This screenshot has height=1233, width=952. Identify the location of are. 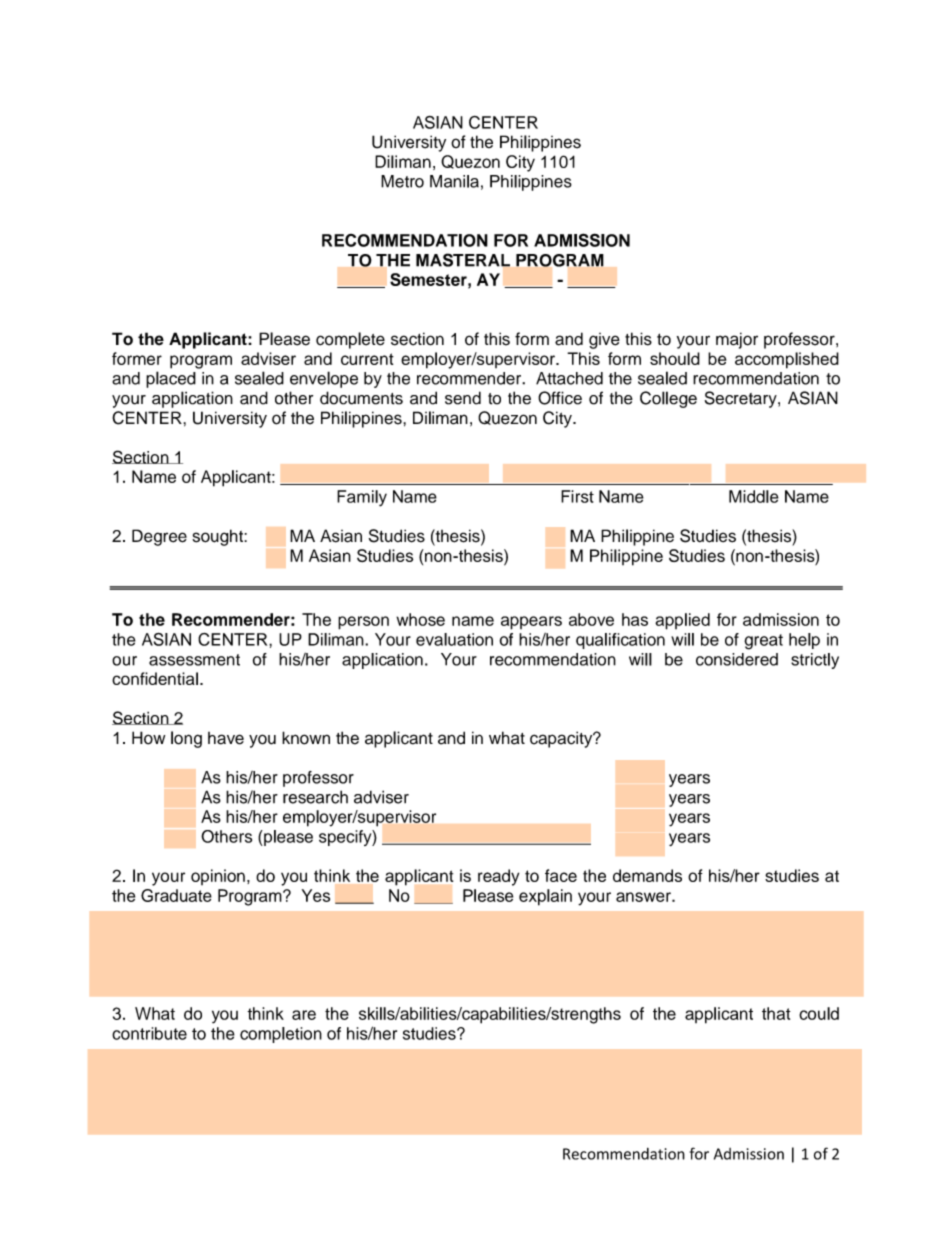
(304, 1015).
